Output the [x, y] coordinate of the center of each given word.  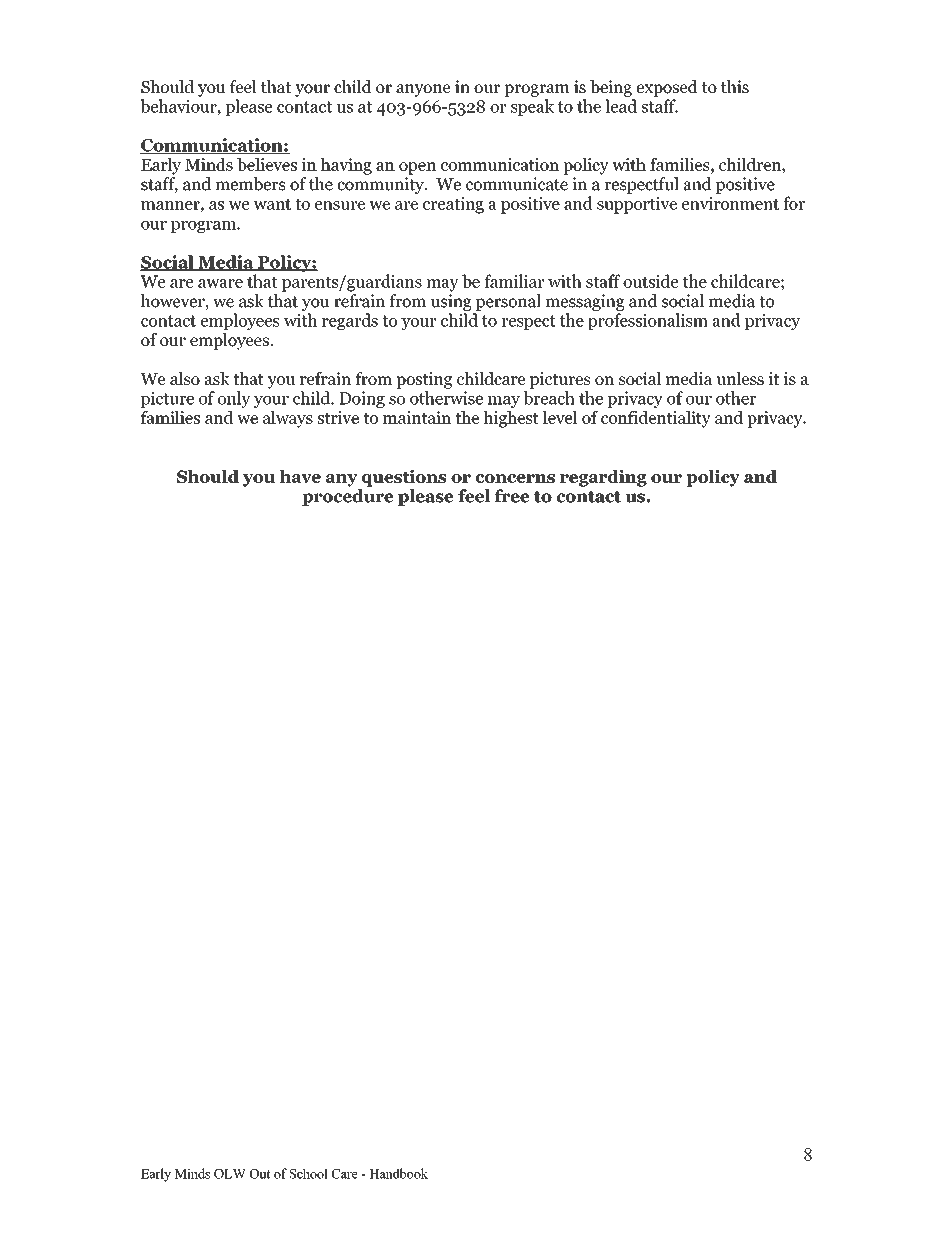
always [288, 419]
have [300, 476]
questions [404, 478]
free [512, 496]
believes [267, 164]
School [309, 1173]
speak [532, 107]
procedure [348, 497]
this [735, 86]
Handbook [398, 1173]
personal [508, 302]
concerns [515, 478]
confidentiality [656, 419]
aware [220, 283]
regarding [603, 478]
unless [740, 378]
